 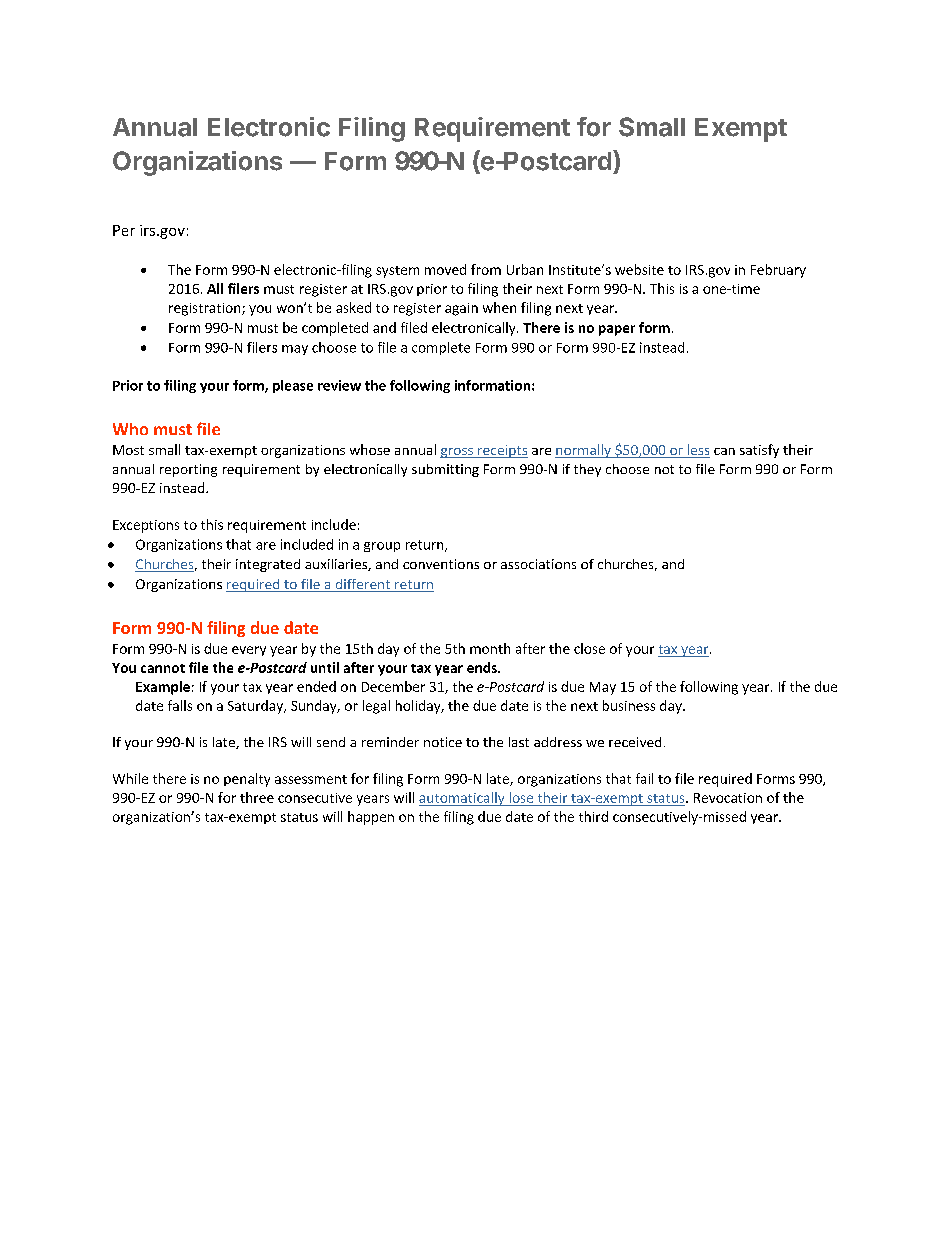 I want to click on less, so click(x=697, y=451).
